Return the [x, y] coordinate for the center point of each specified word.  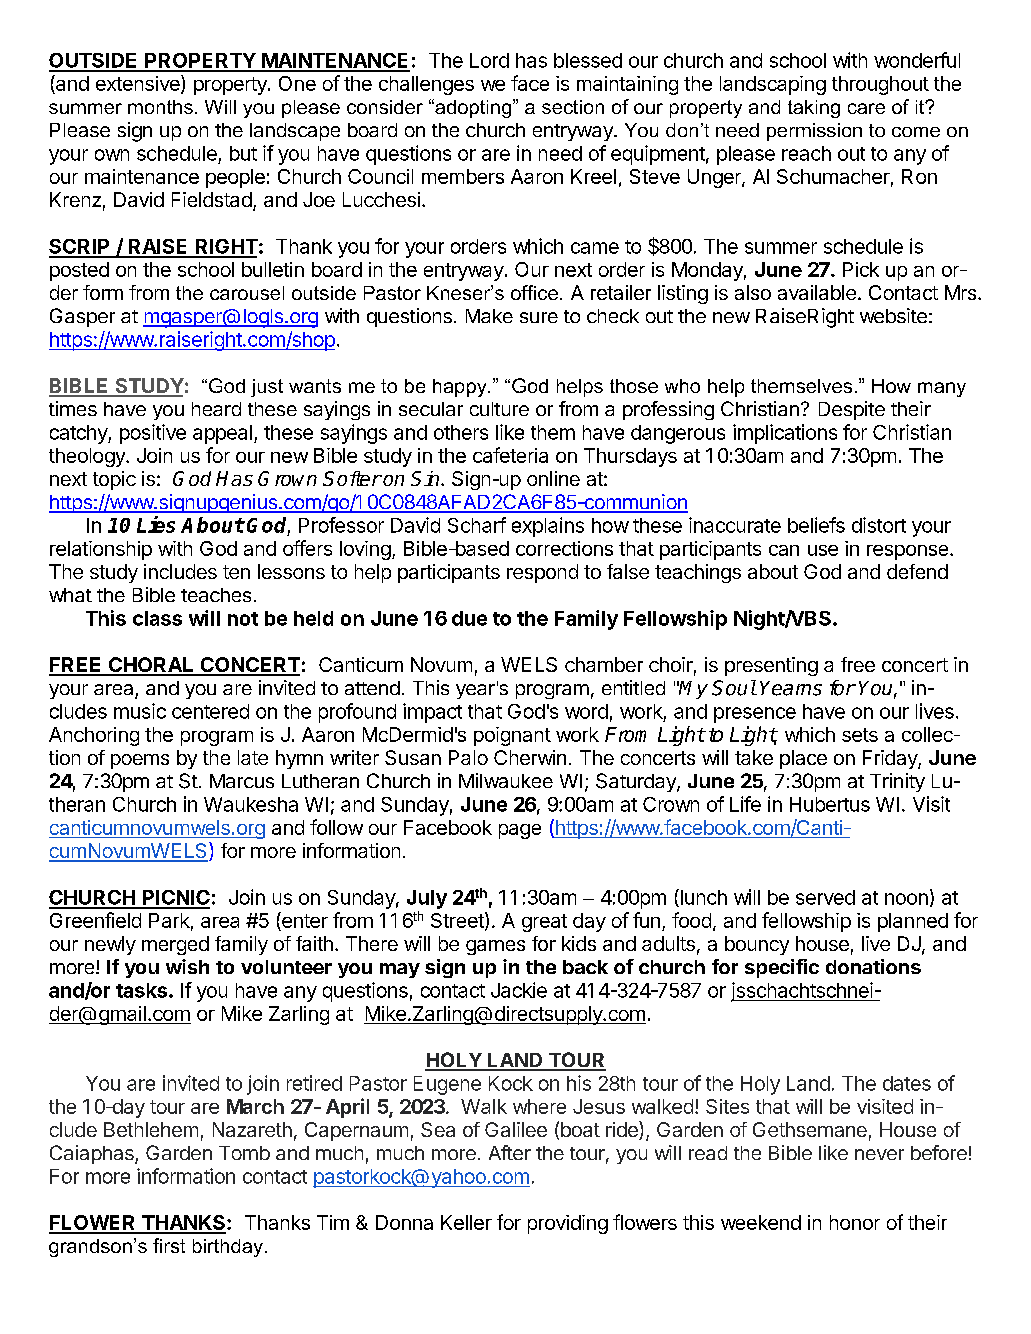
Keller [466, 1222]
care [866, 108]
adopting [473, 108]
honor [855, 1222]
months [160, 107]
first [169, 1245]
